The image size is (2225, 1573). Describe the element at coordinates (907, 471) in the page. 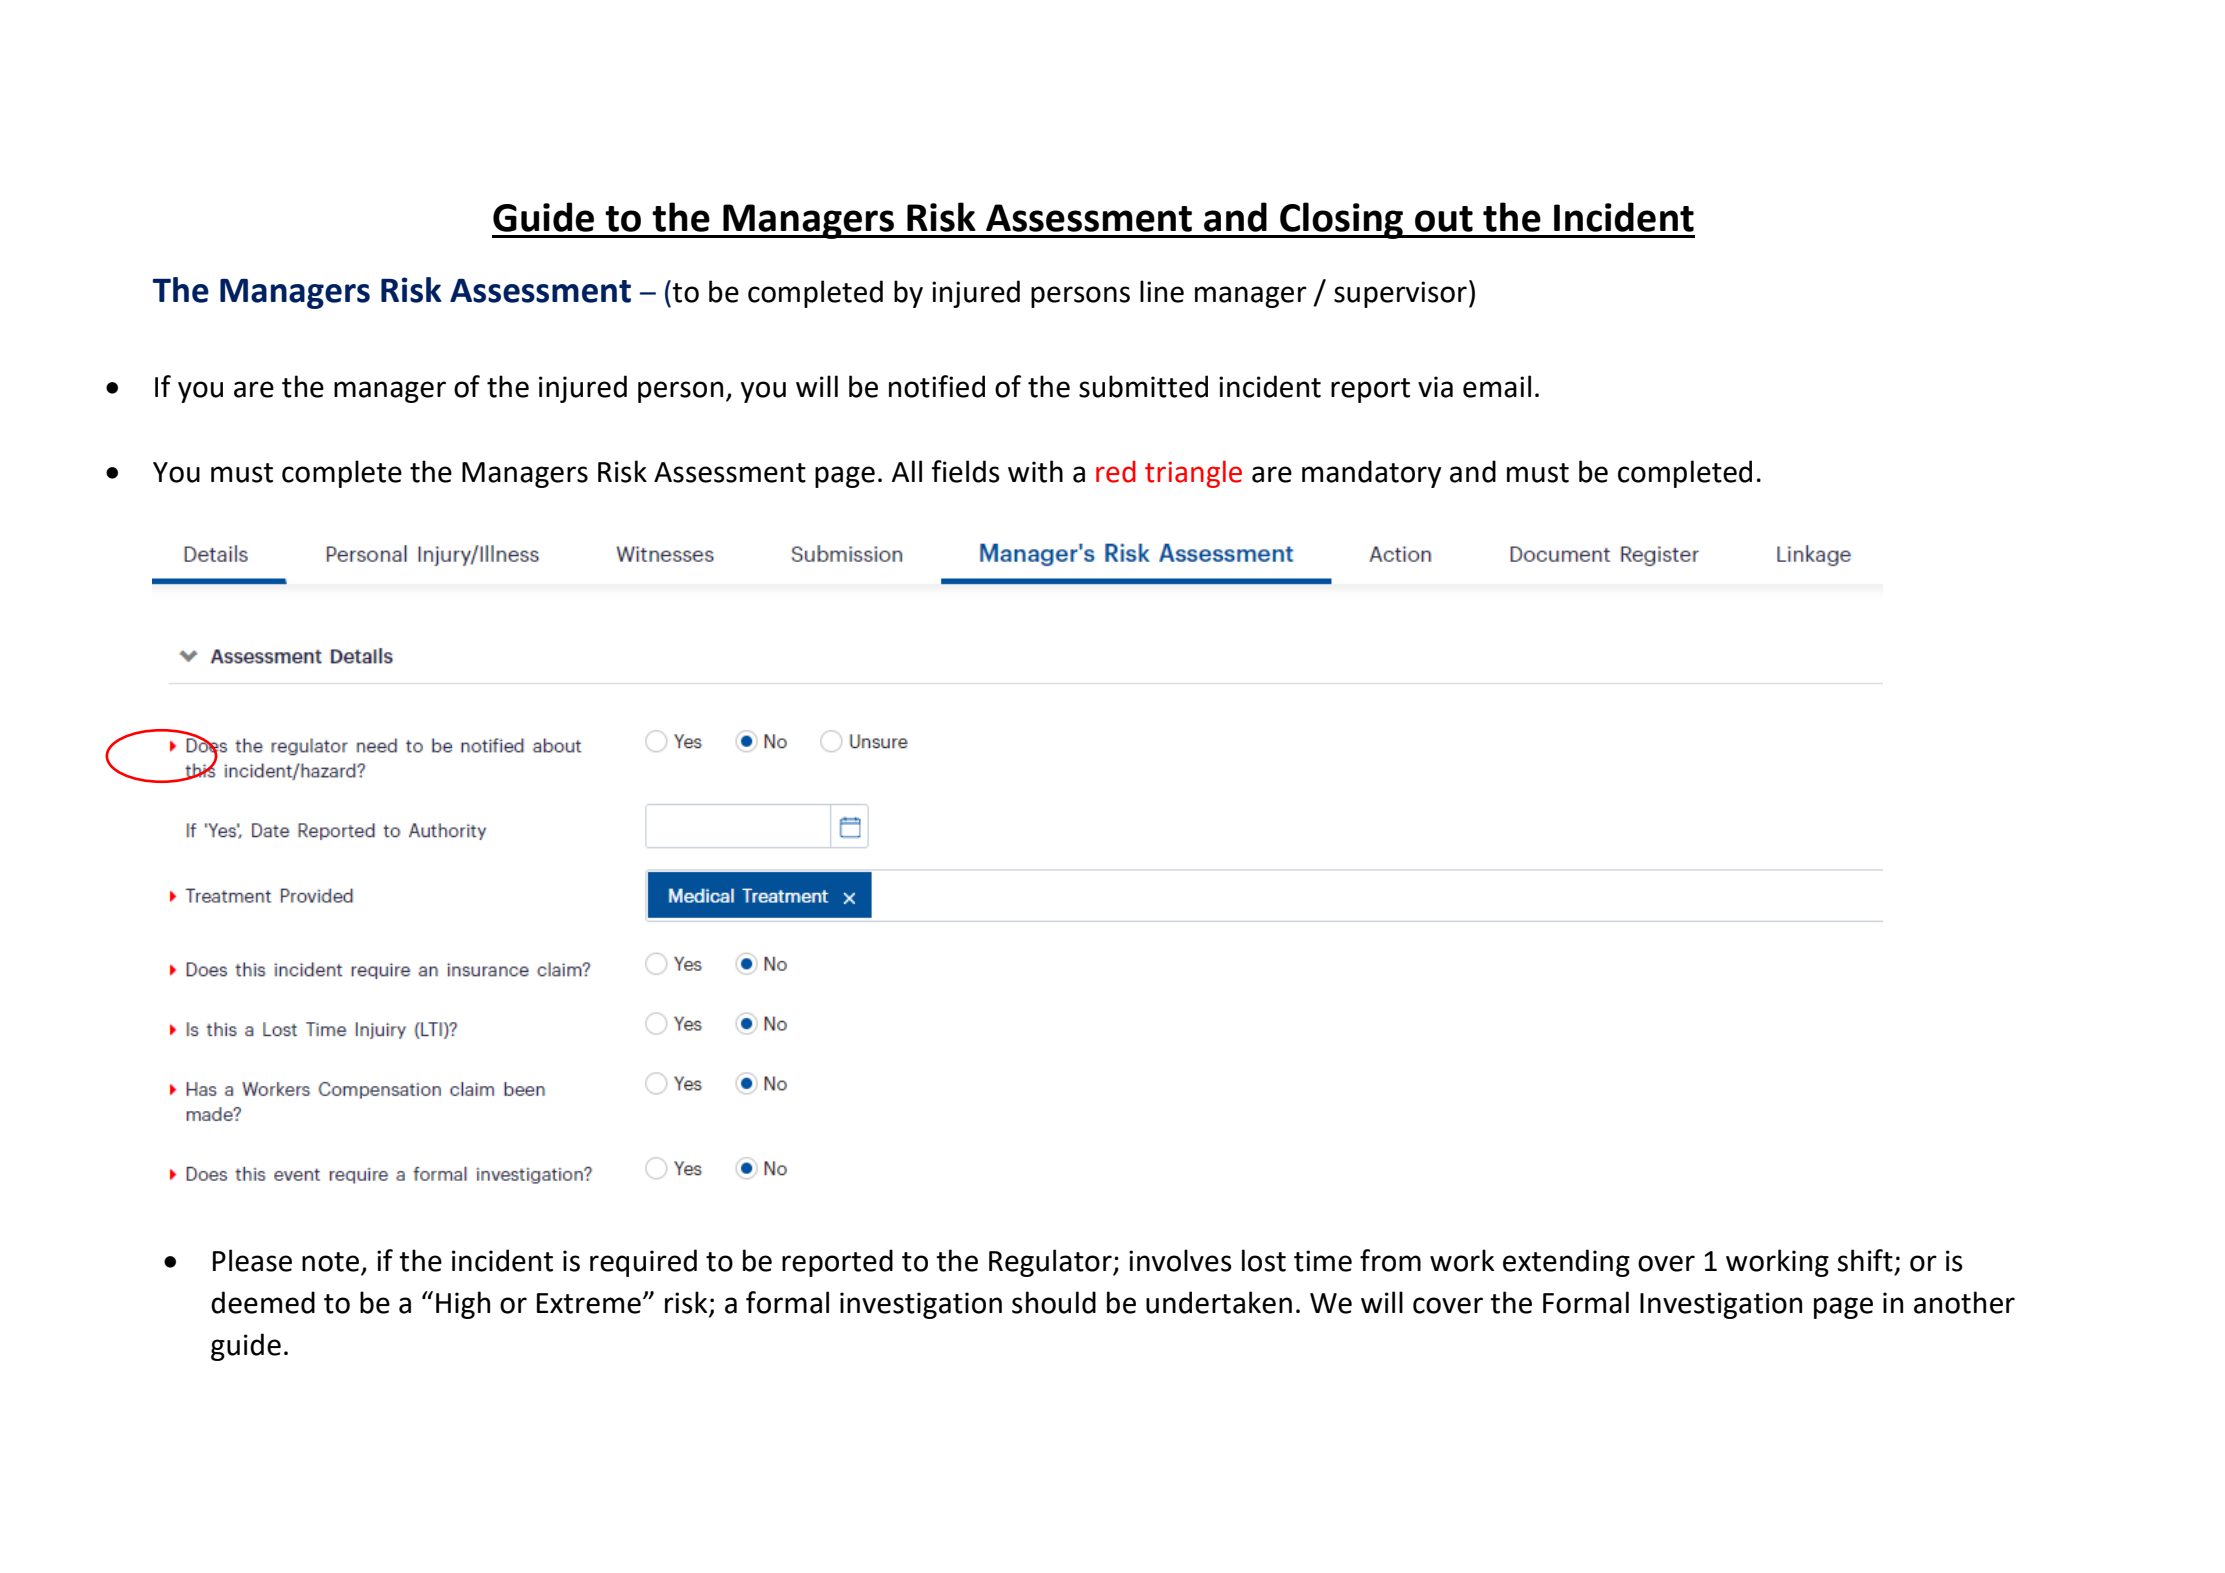

I see `All` at that location.
